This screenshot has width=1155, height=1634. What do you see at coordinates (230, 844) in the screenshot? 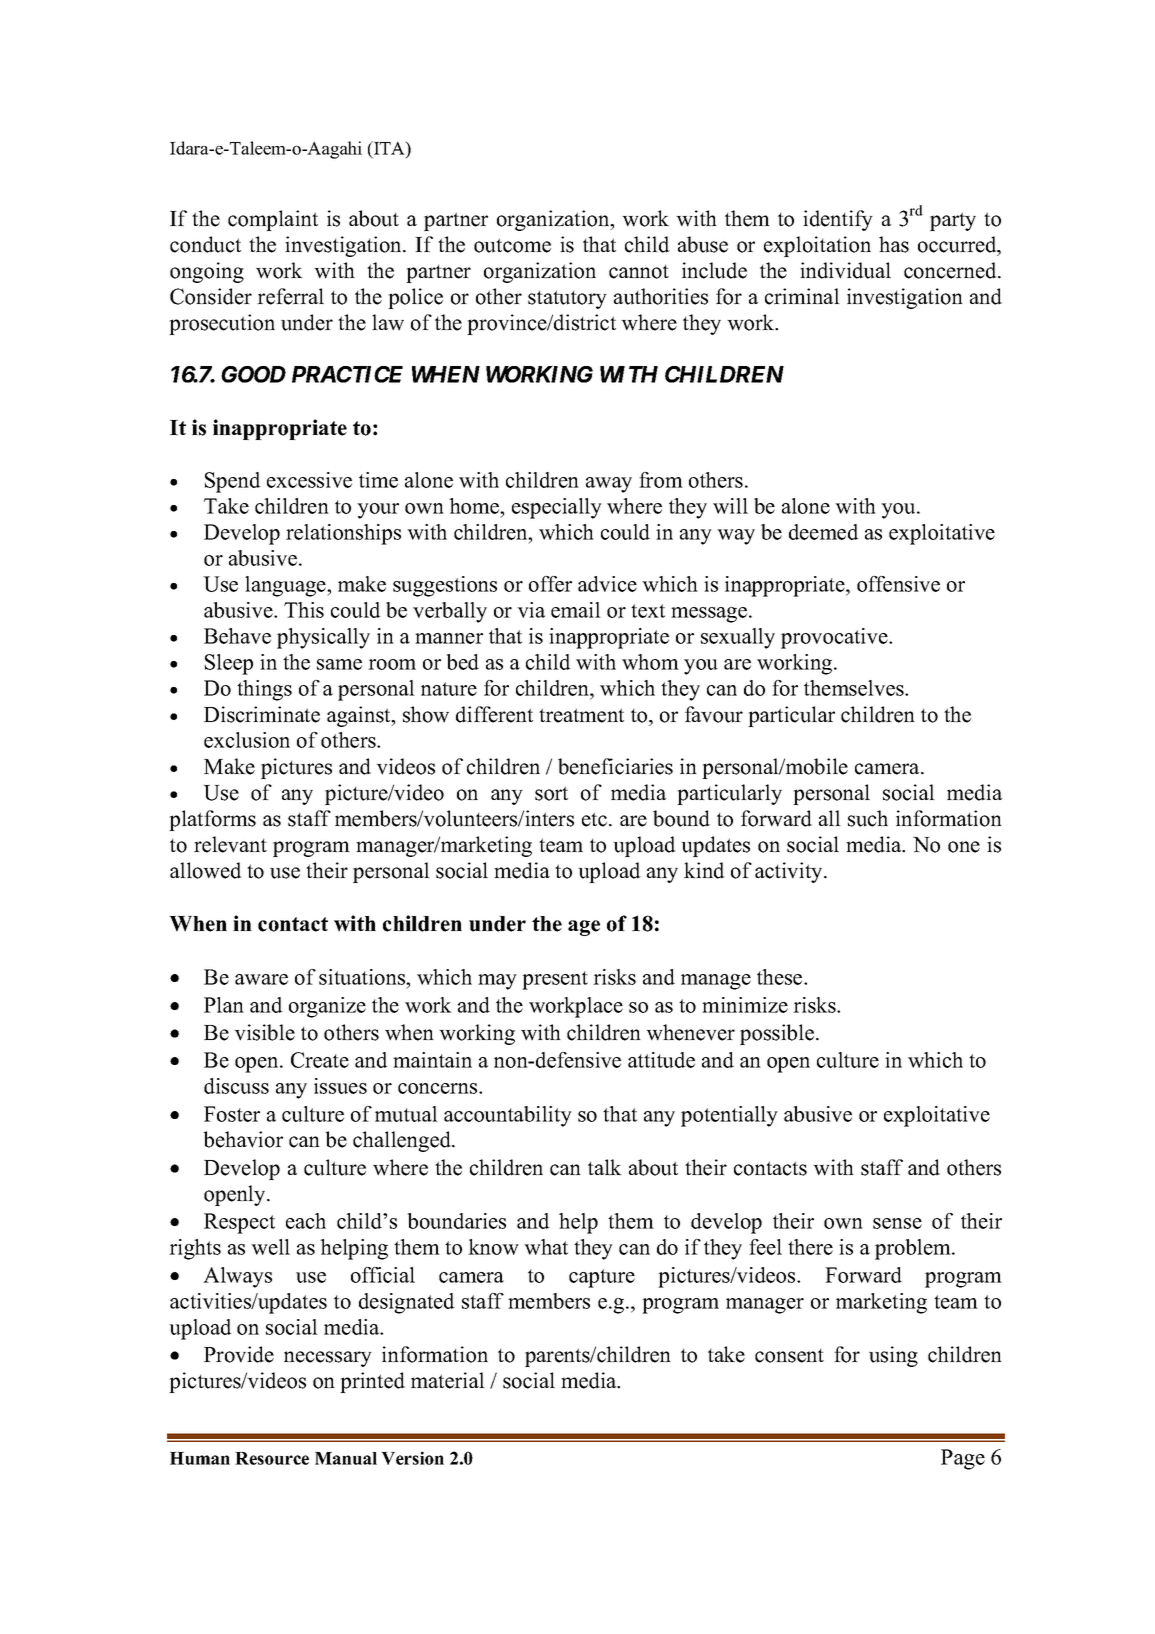
I see `relevant` at bounding box center [230, 844].
